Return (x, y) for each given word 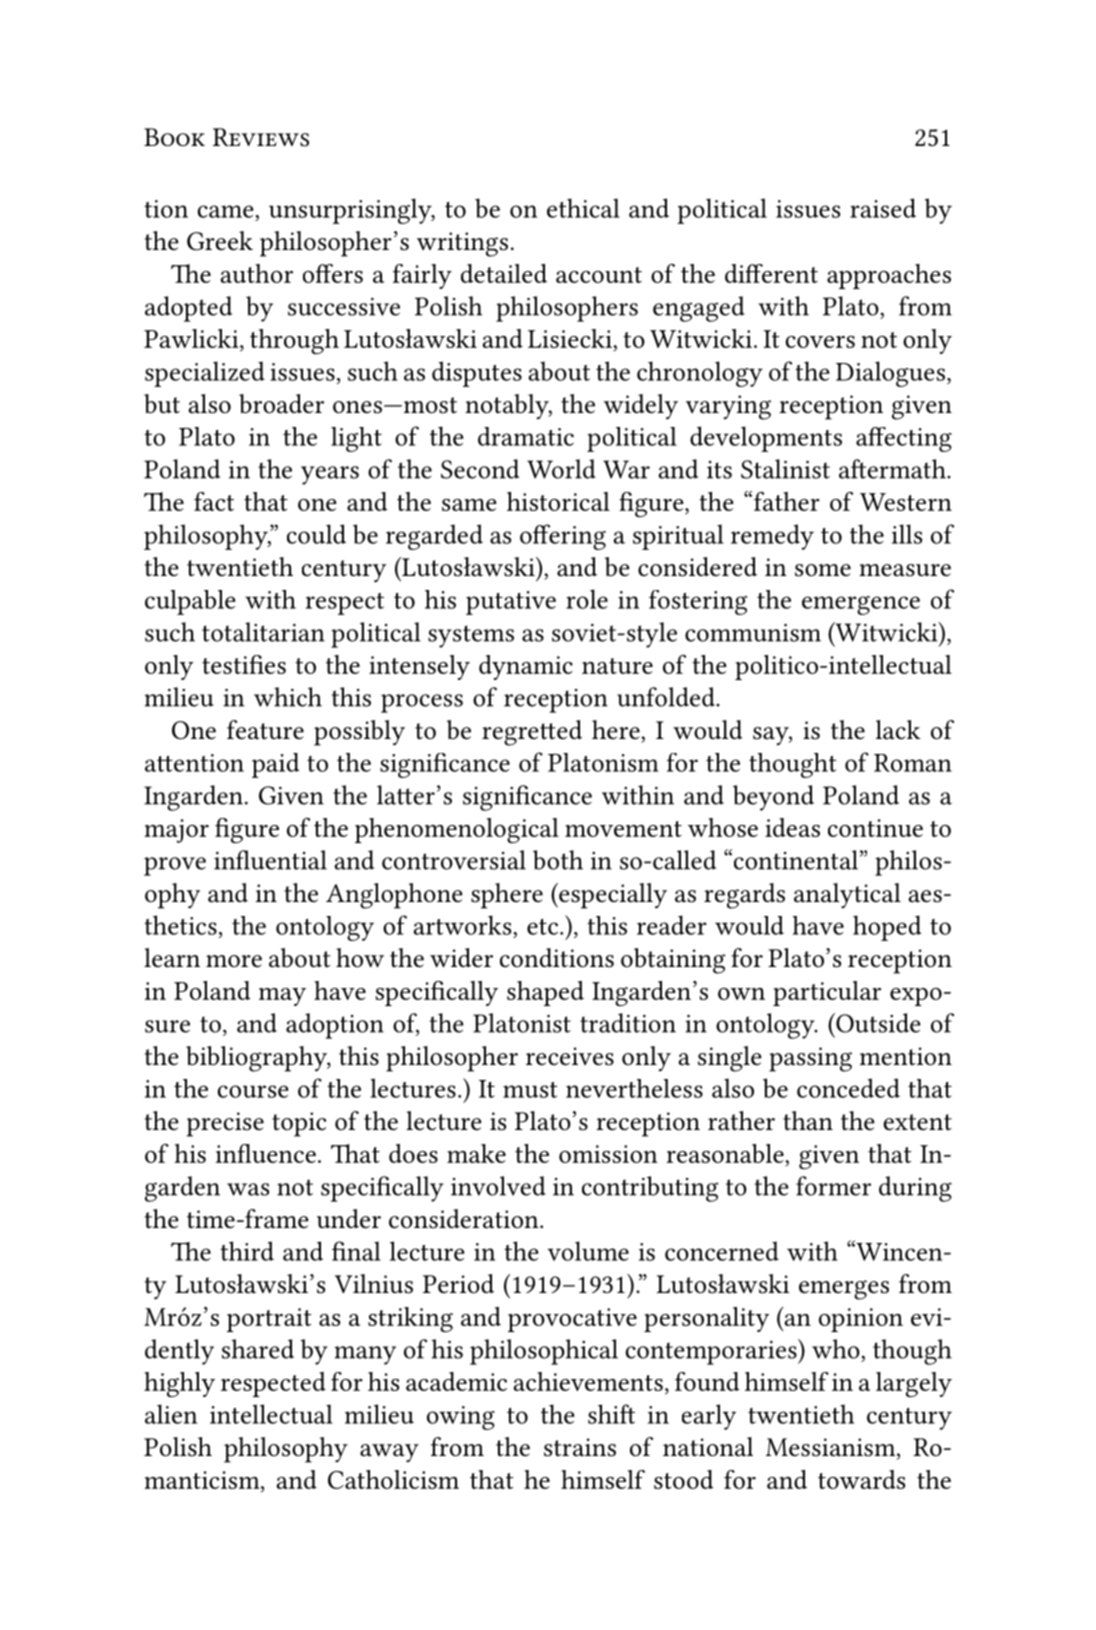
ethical (583, 208)
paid (275, 765)
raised (883, 208)
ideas (792, 827)
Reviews (261, 137)
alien (171, 1414)
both (558, 860)
